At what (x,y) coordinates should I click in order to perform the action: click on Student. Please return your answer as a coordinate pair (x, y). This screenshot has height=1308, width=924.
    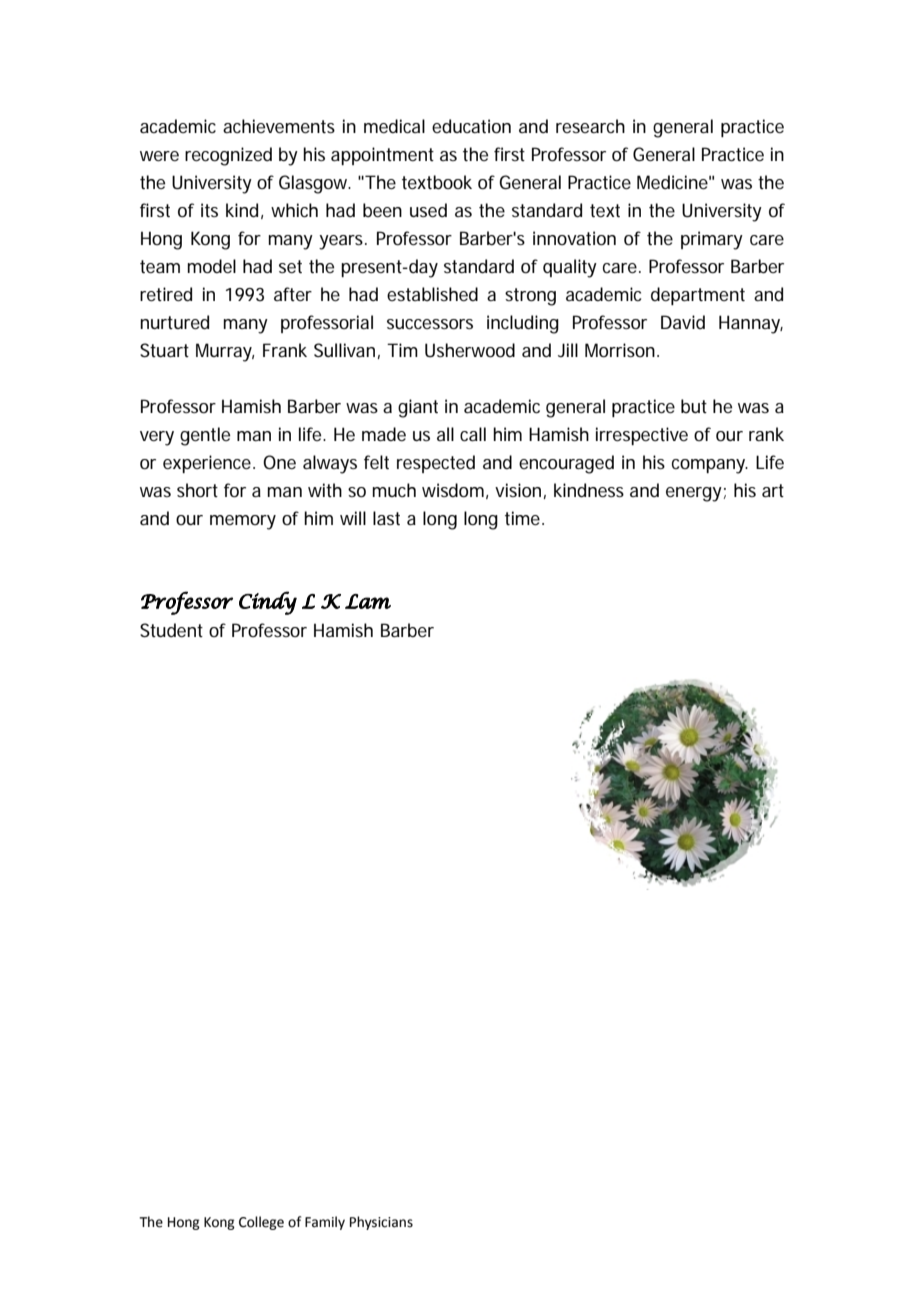
    Looking at the image, I should click on (171, 630).
